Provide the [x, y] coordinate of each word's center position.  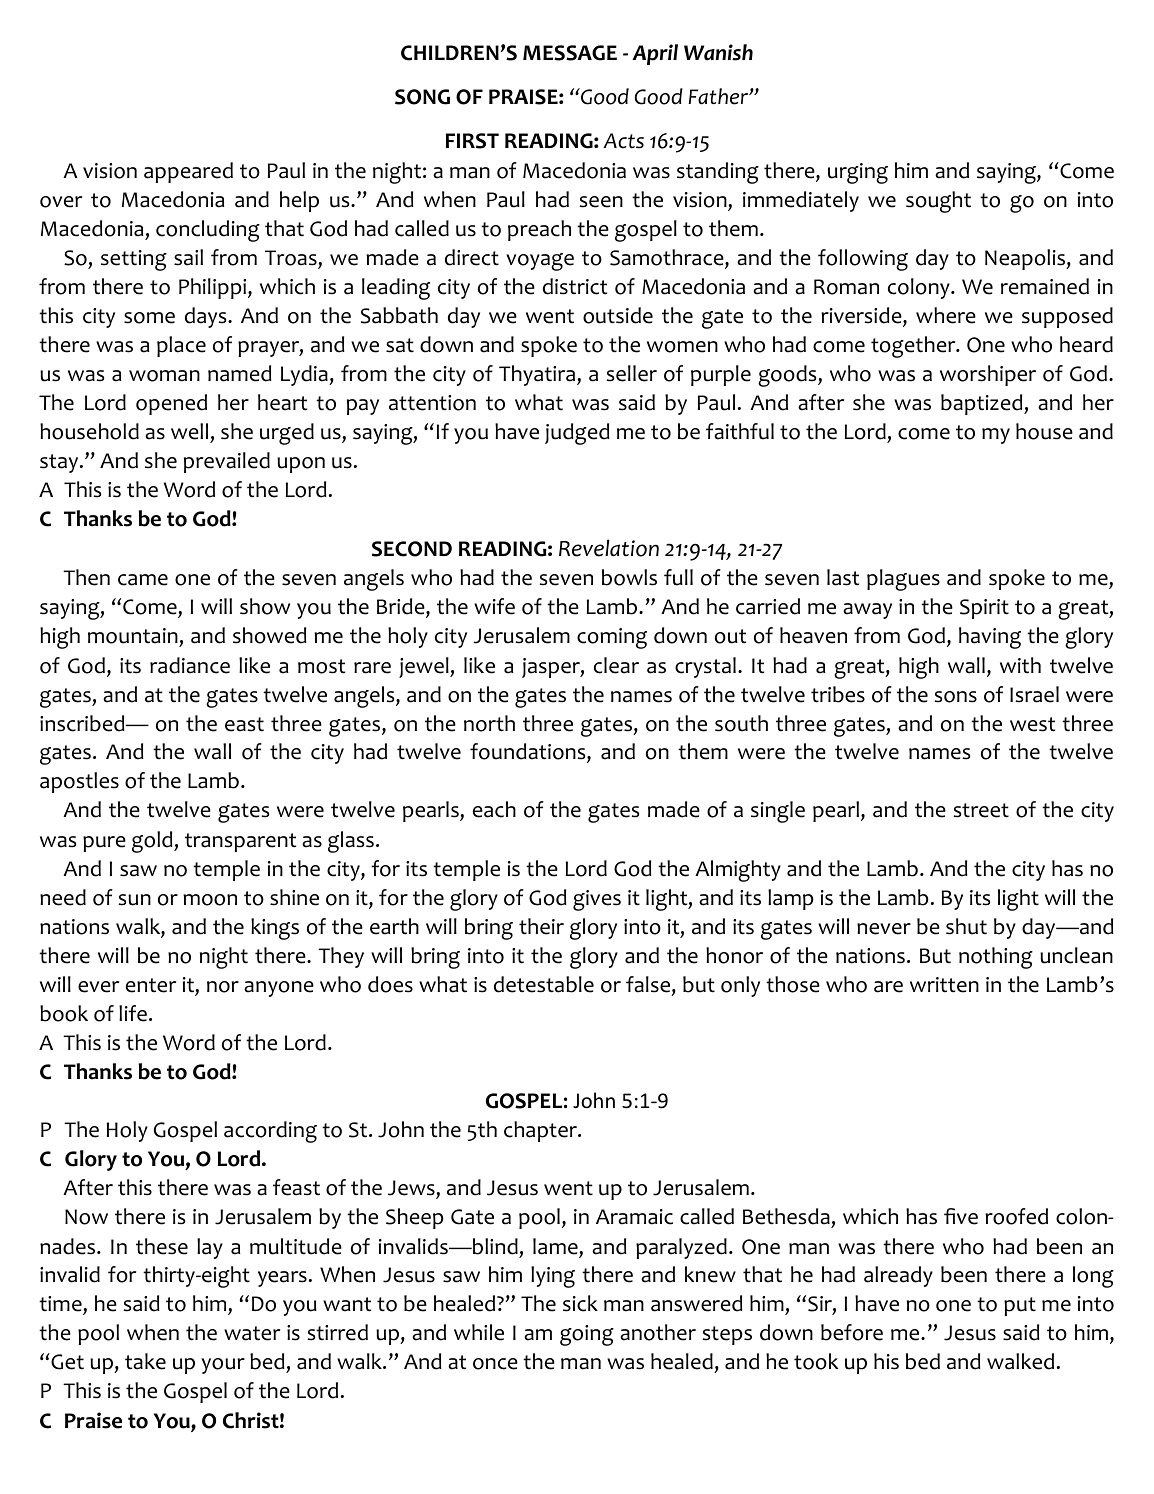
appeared [188, 172]
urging [858, 173]
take [145, 1361]
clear [616, 665]
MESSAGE [570, 53]
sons [956, 697]
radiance [190, 665]
